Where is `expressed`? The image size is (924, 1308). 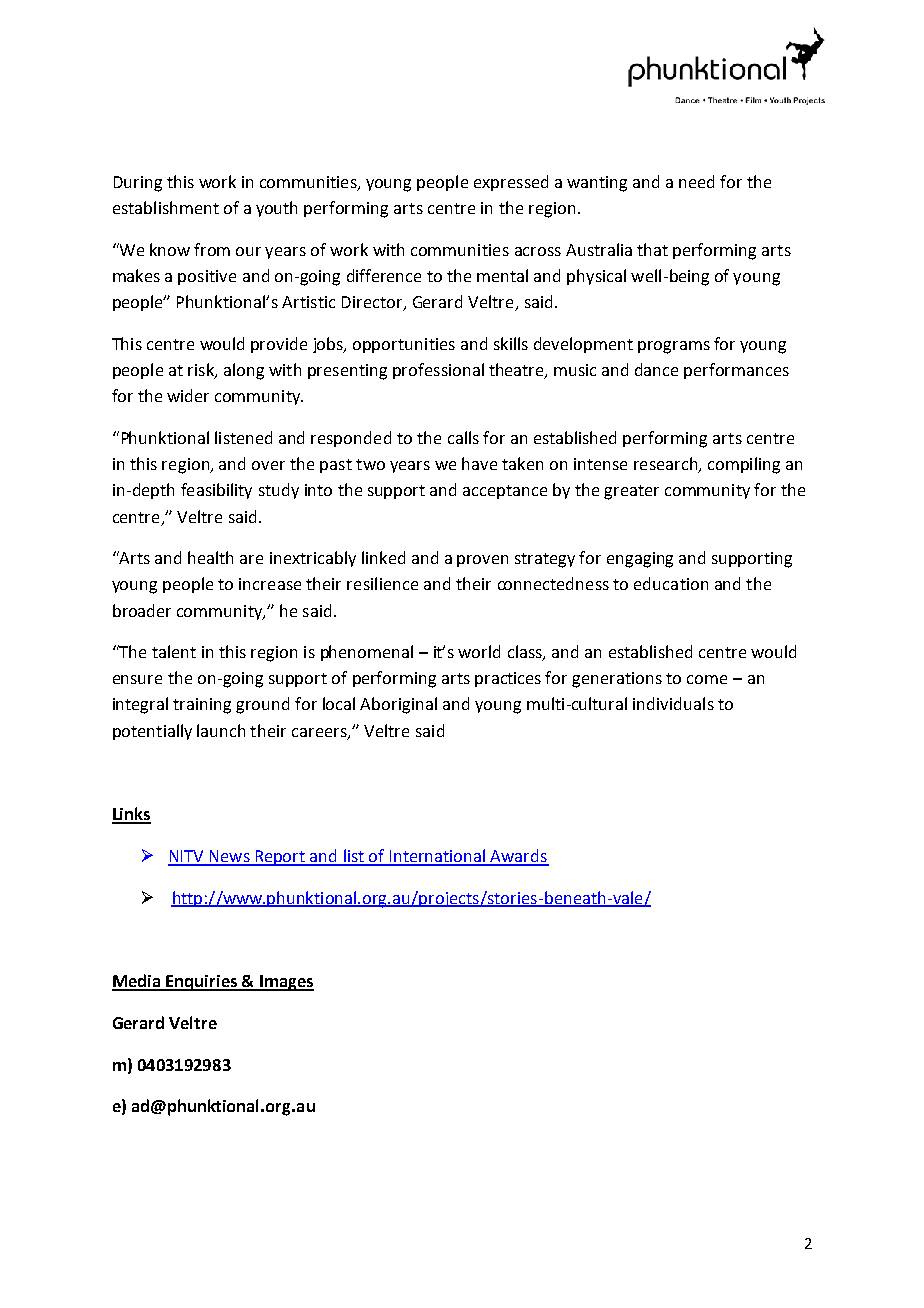
expressed is located at coordinates (511, 183).
